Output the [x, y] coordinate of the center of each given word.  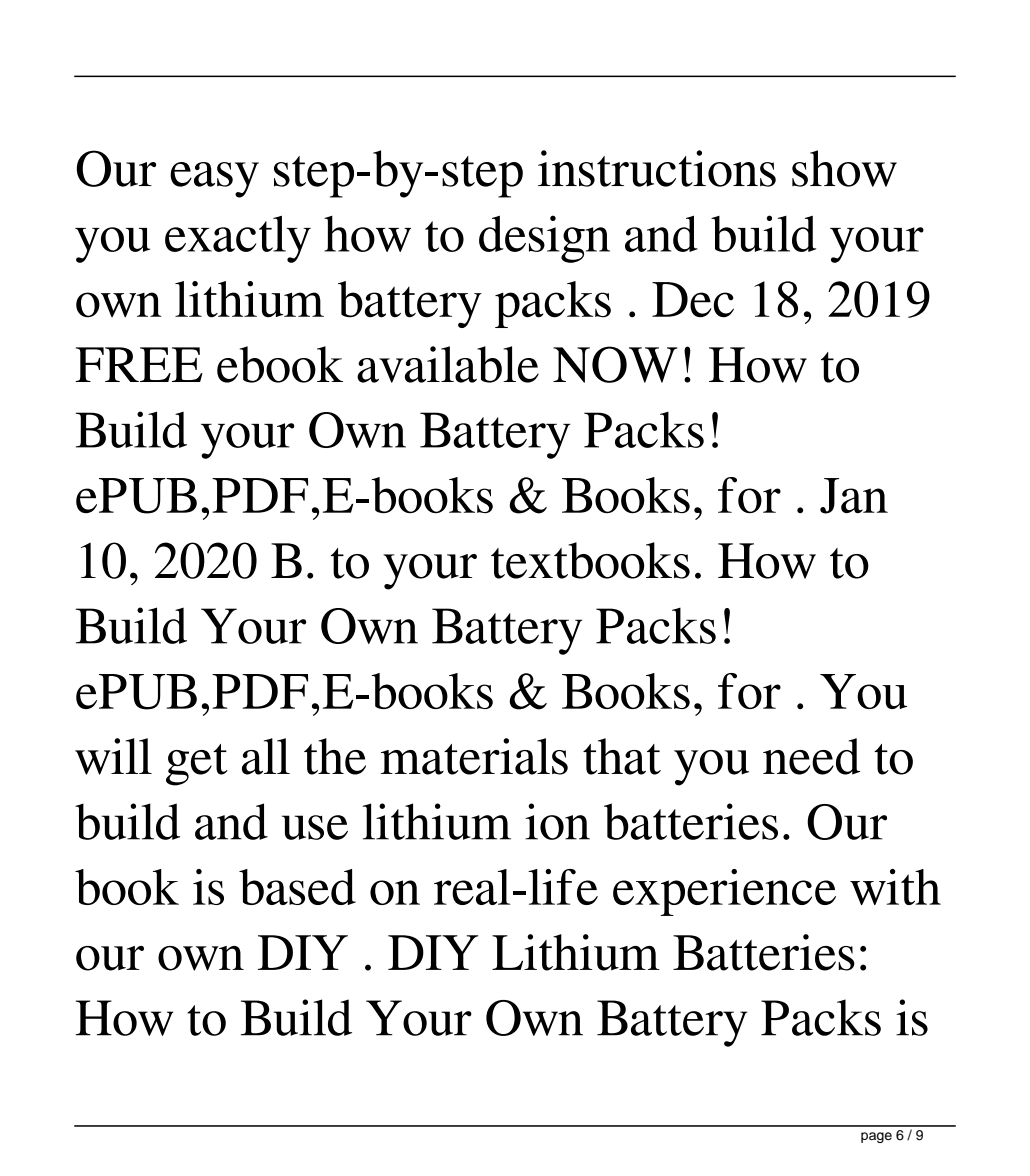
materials [474, 756]
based [297, 887]
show [844, 168]
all [266, 756]
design [544, 239]
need [811, 756]
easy [214, 180]
